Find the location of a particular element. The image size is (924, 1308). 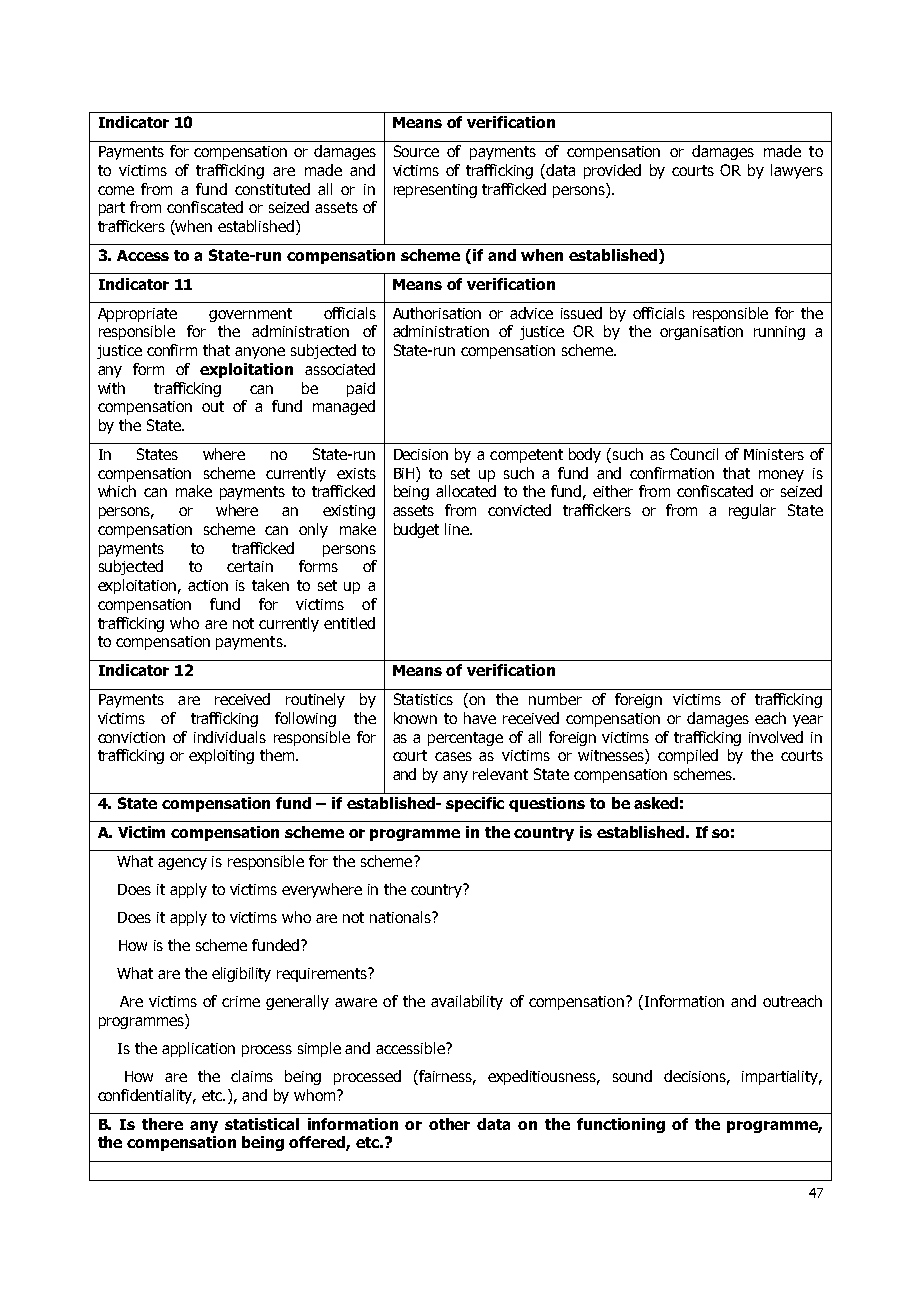

lawyers is located at coordinates (797, 171).
